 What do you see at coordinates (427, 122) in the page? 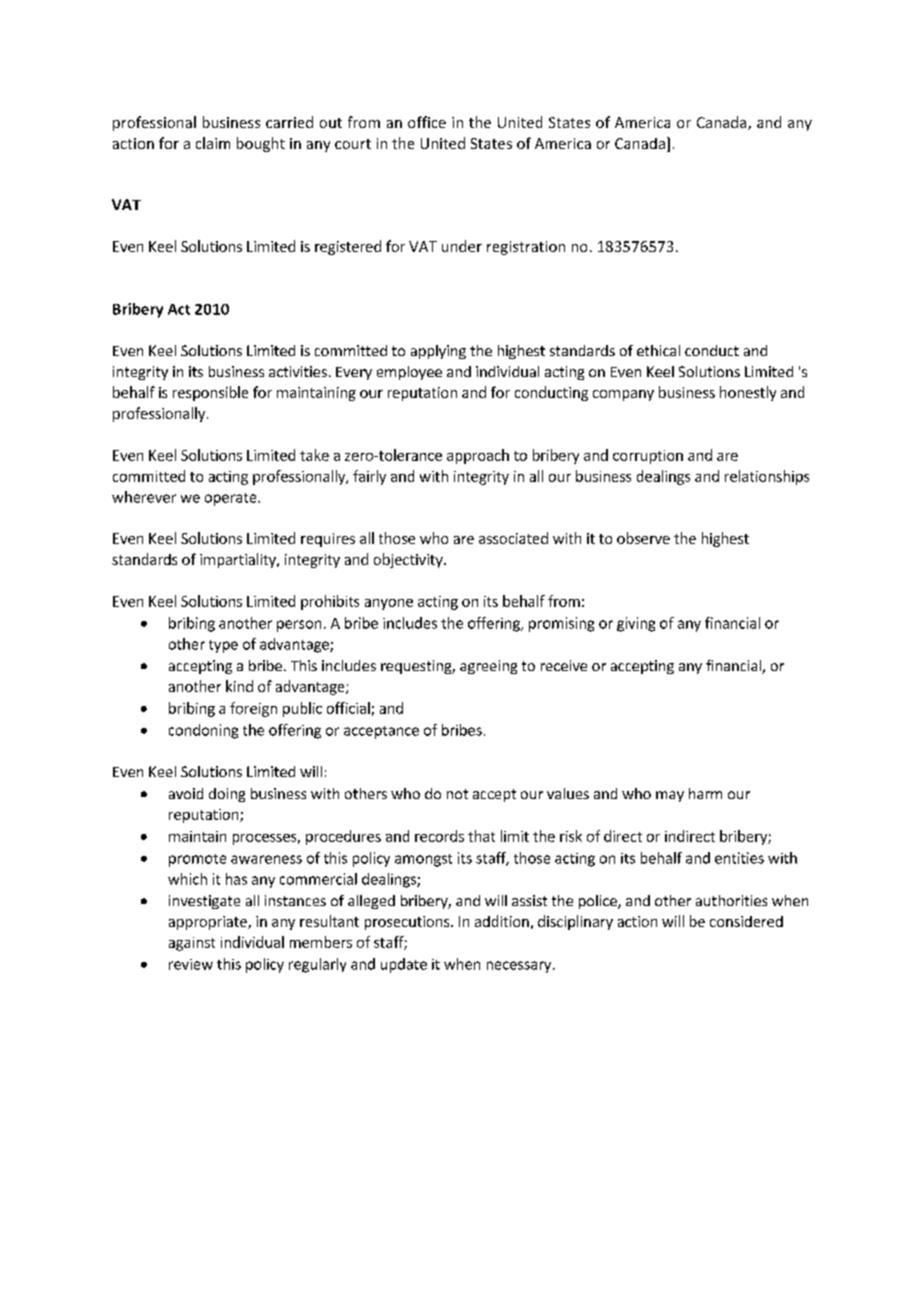
I see `office` at bounding box center [427, 122].
